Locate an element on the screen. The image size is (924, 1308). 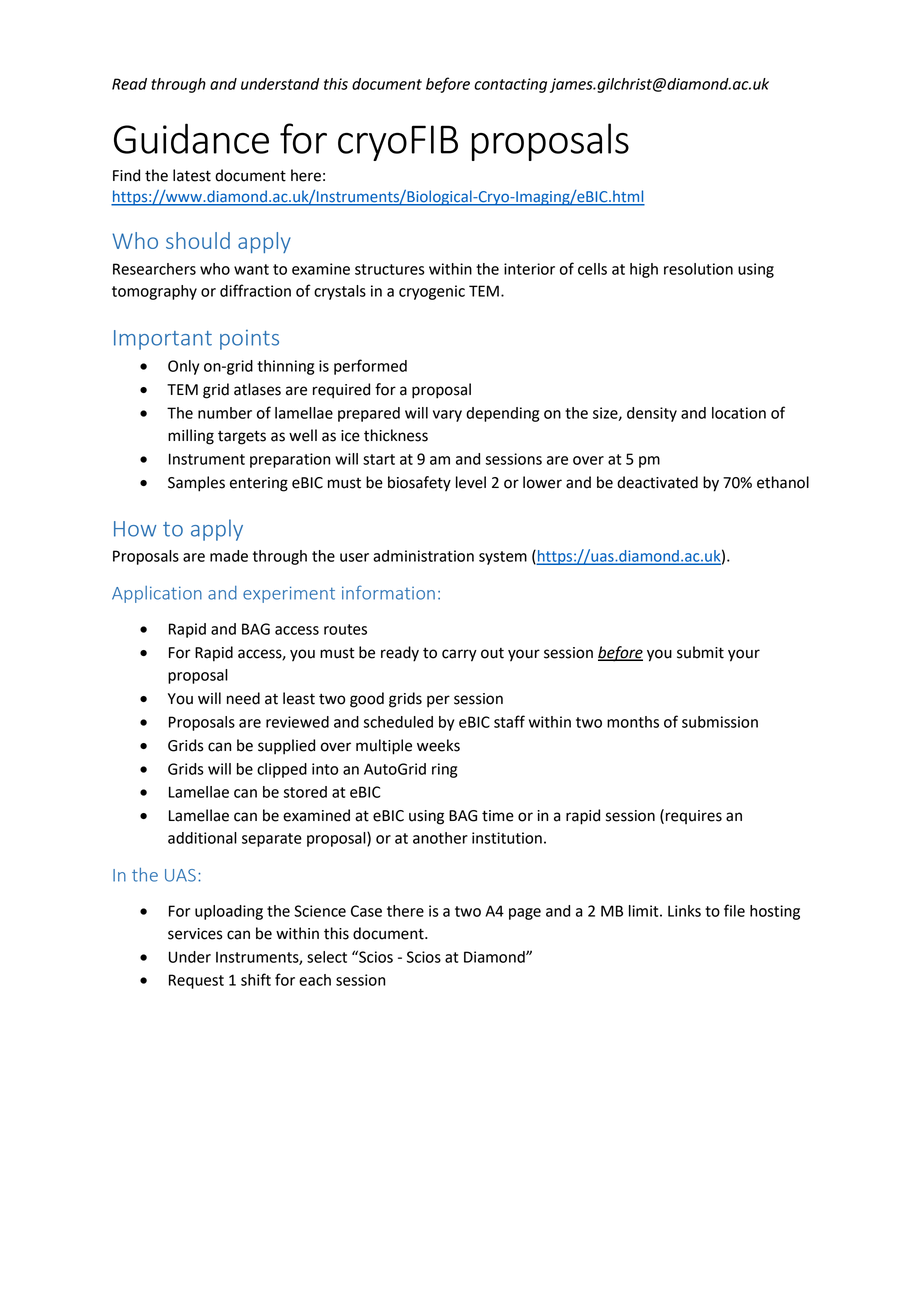
services is located at coordinates (195, 934).
